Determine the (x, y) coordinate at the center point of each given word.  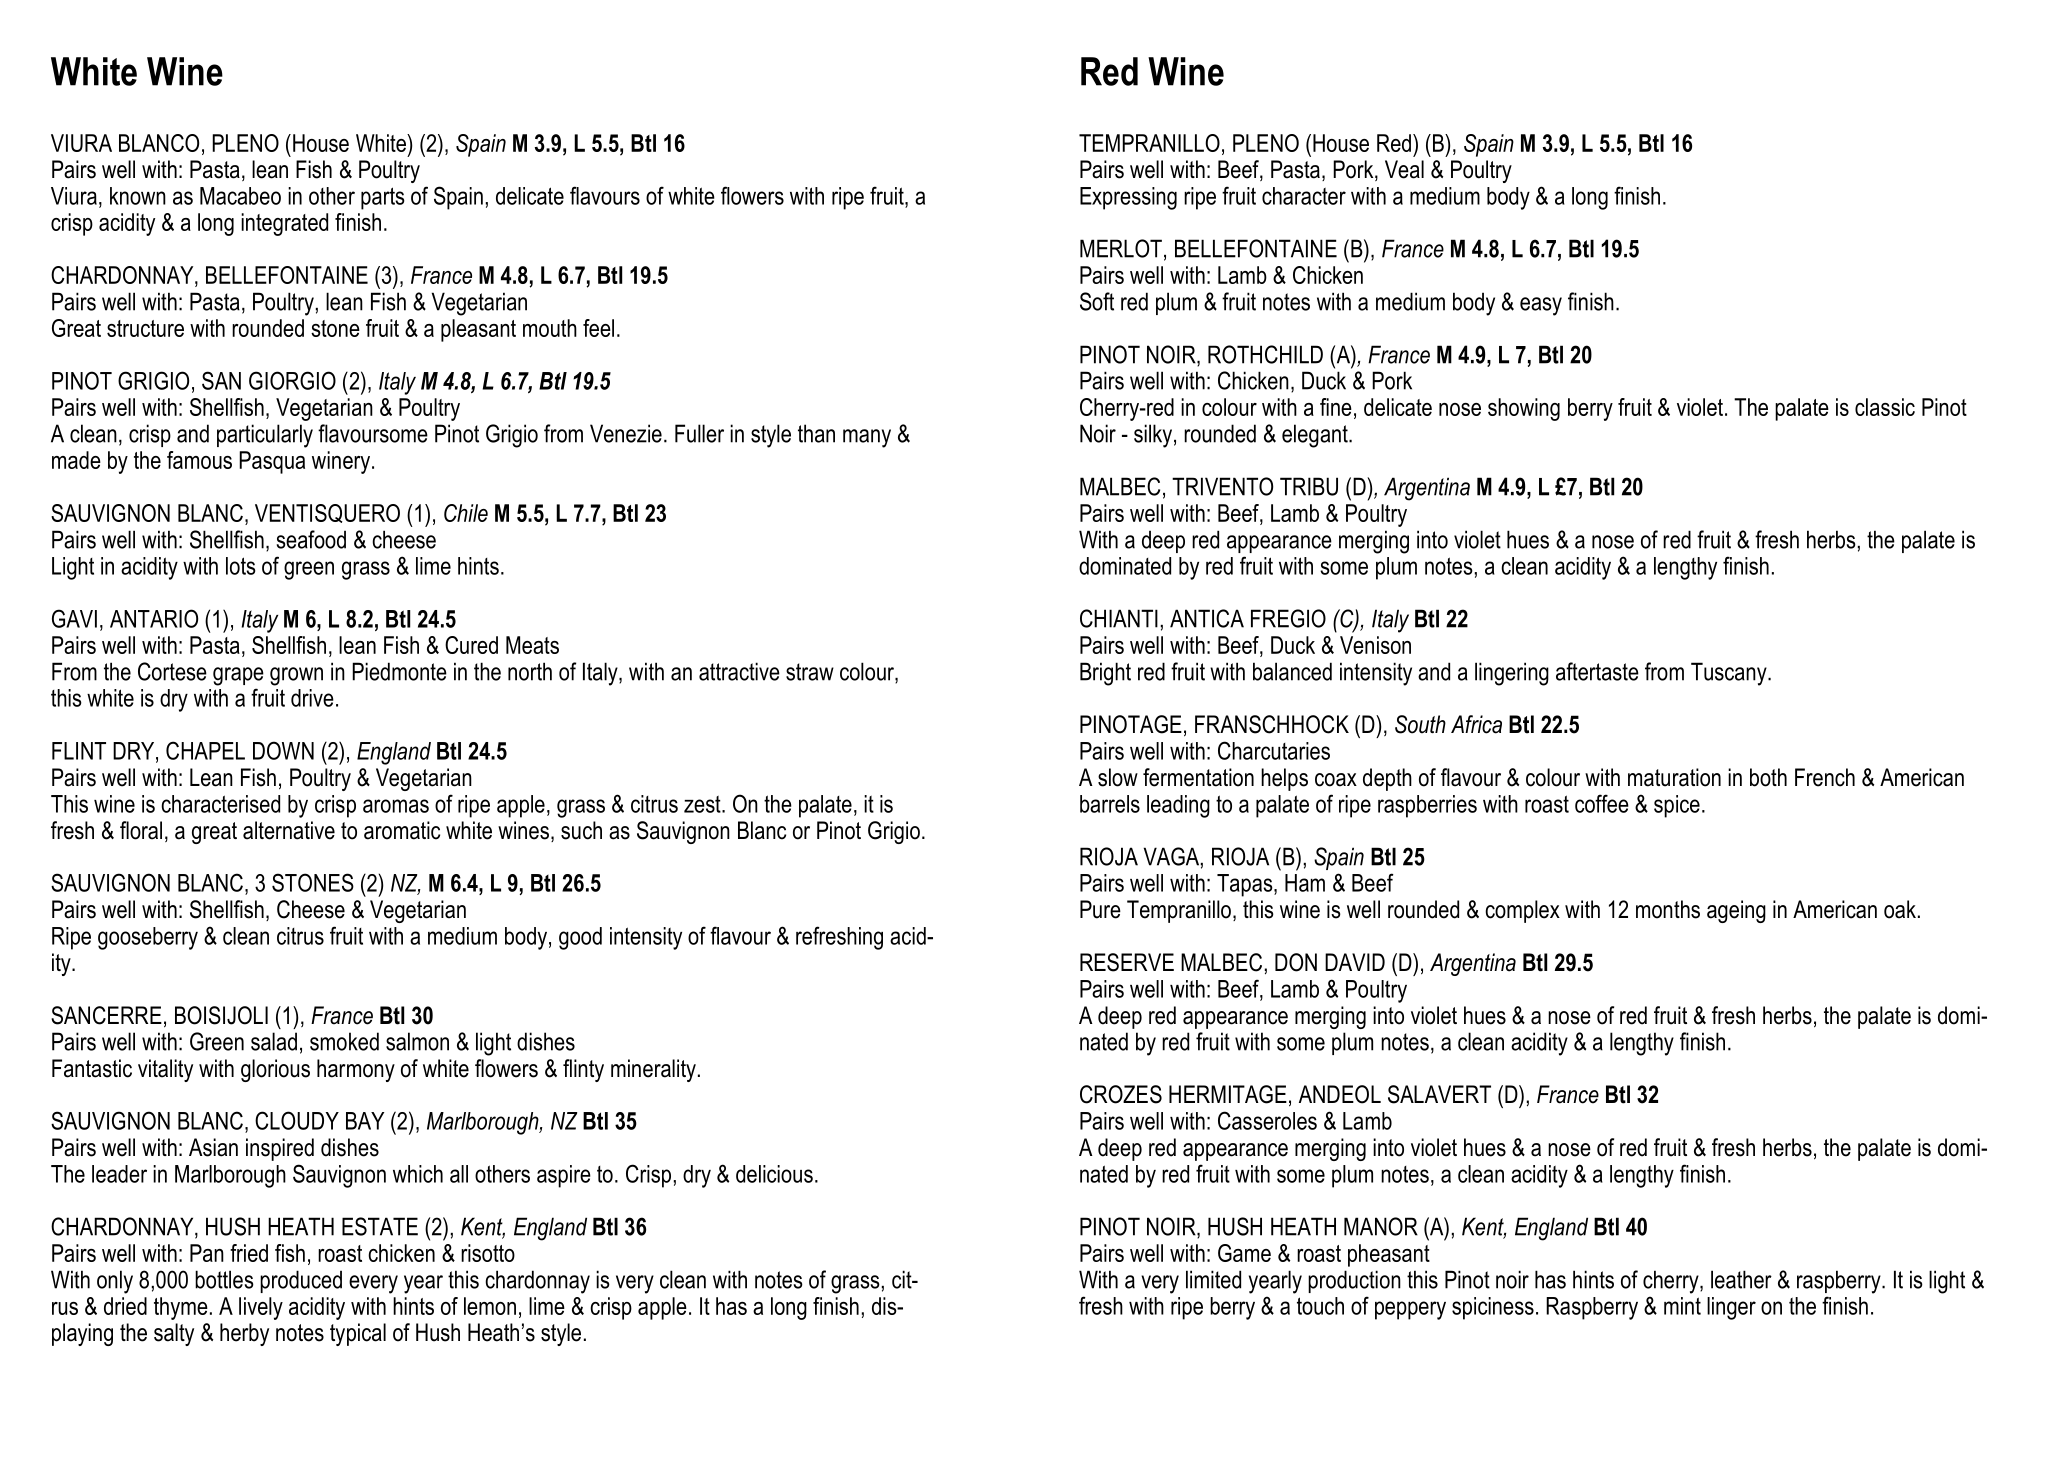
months (1668, 909)
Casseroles (1267, 1120)
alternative (289, 830)
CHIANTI (1119, 618)
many (867, 438)
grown (296, 676)
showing (1524, 409)
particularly (265, 436)
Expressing (1128, 198)
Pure (1100, 909)
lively (261, 1308)
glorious (275, 1070)
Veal (1404, 169)
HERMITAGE (1228, 1094)
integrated (284, 224)
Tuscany (1730, 674)
